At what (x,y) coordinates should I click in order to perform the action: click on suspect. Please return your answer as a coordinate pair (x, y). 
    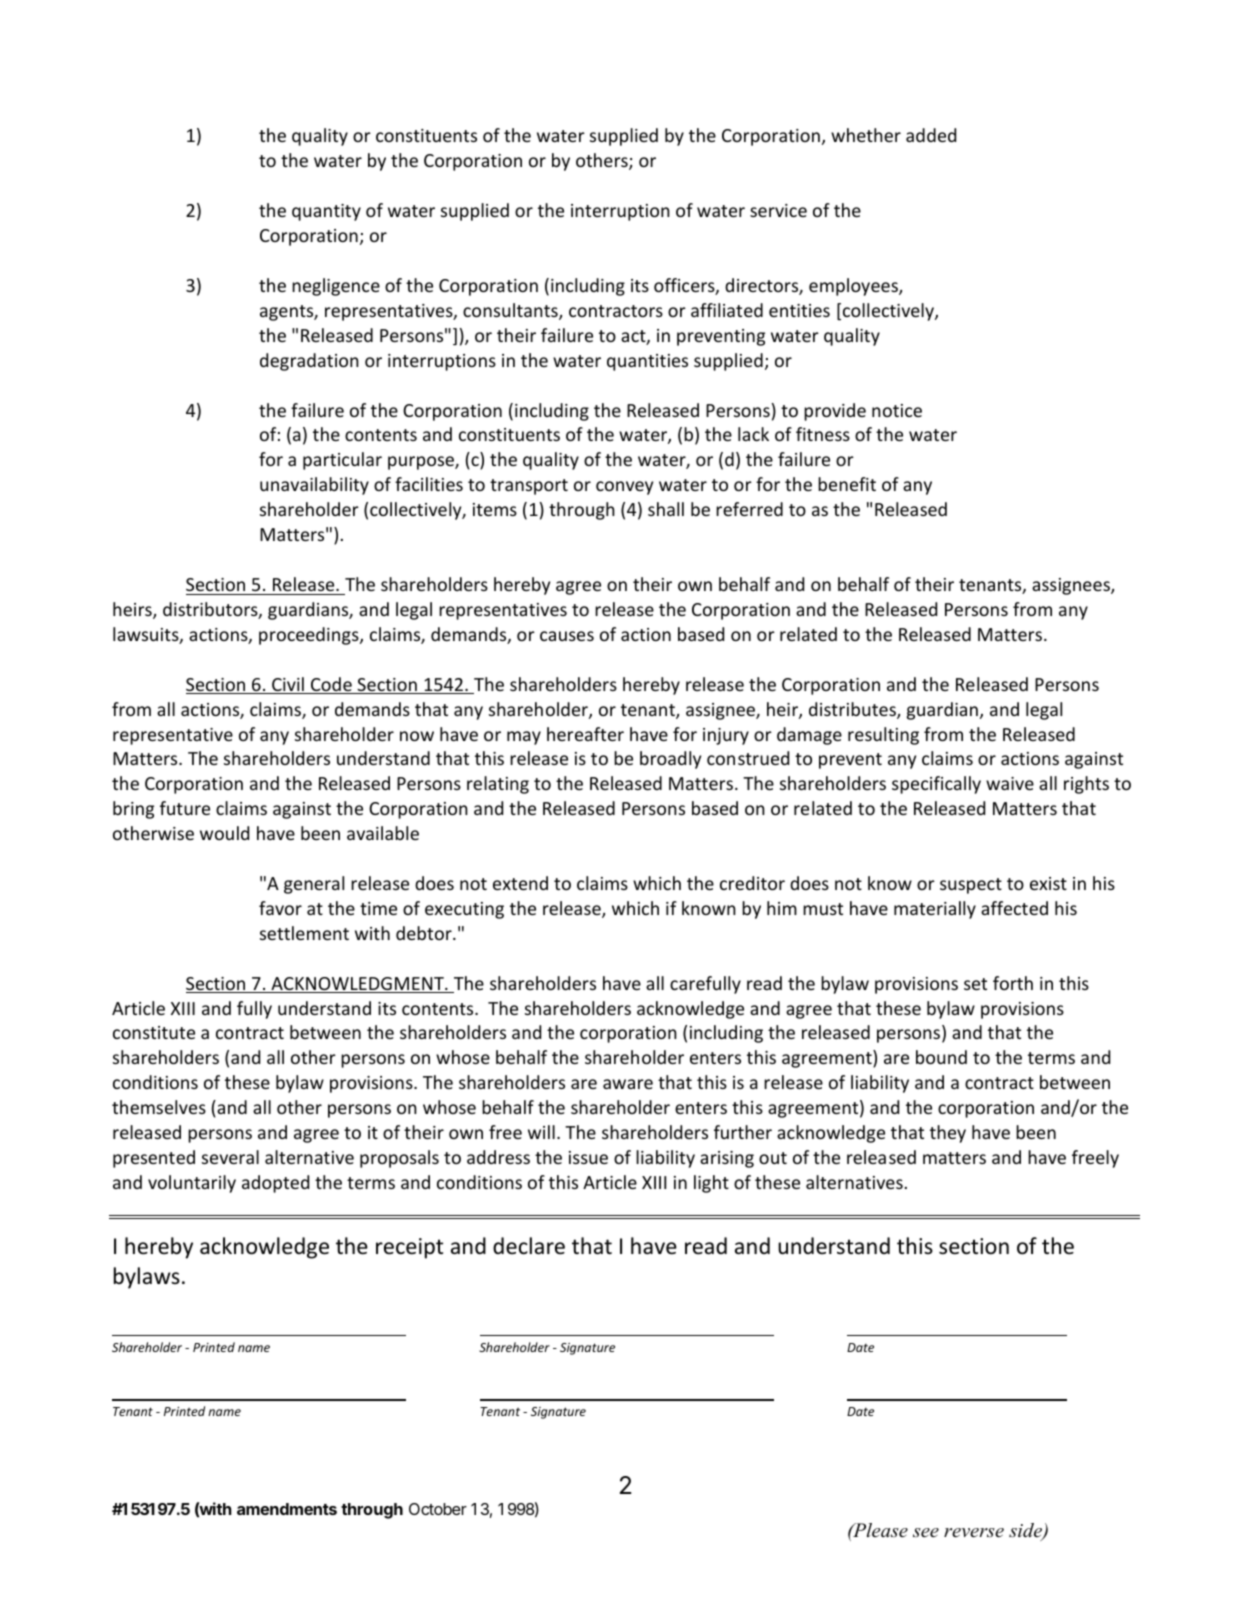
    Looking at the image, I should click on (971, 886).
